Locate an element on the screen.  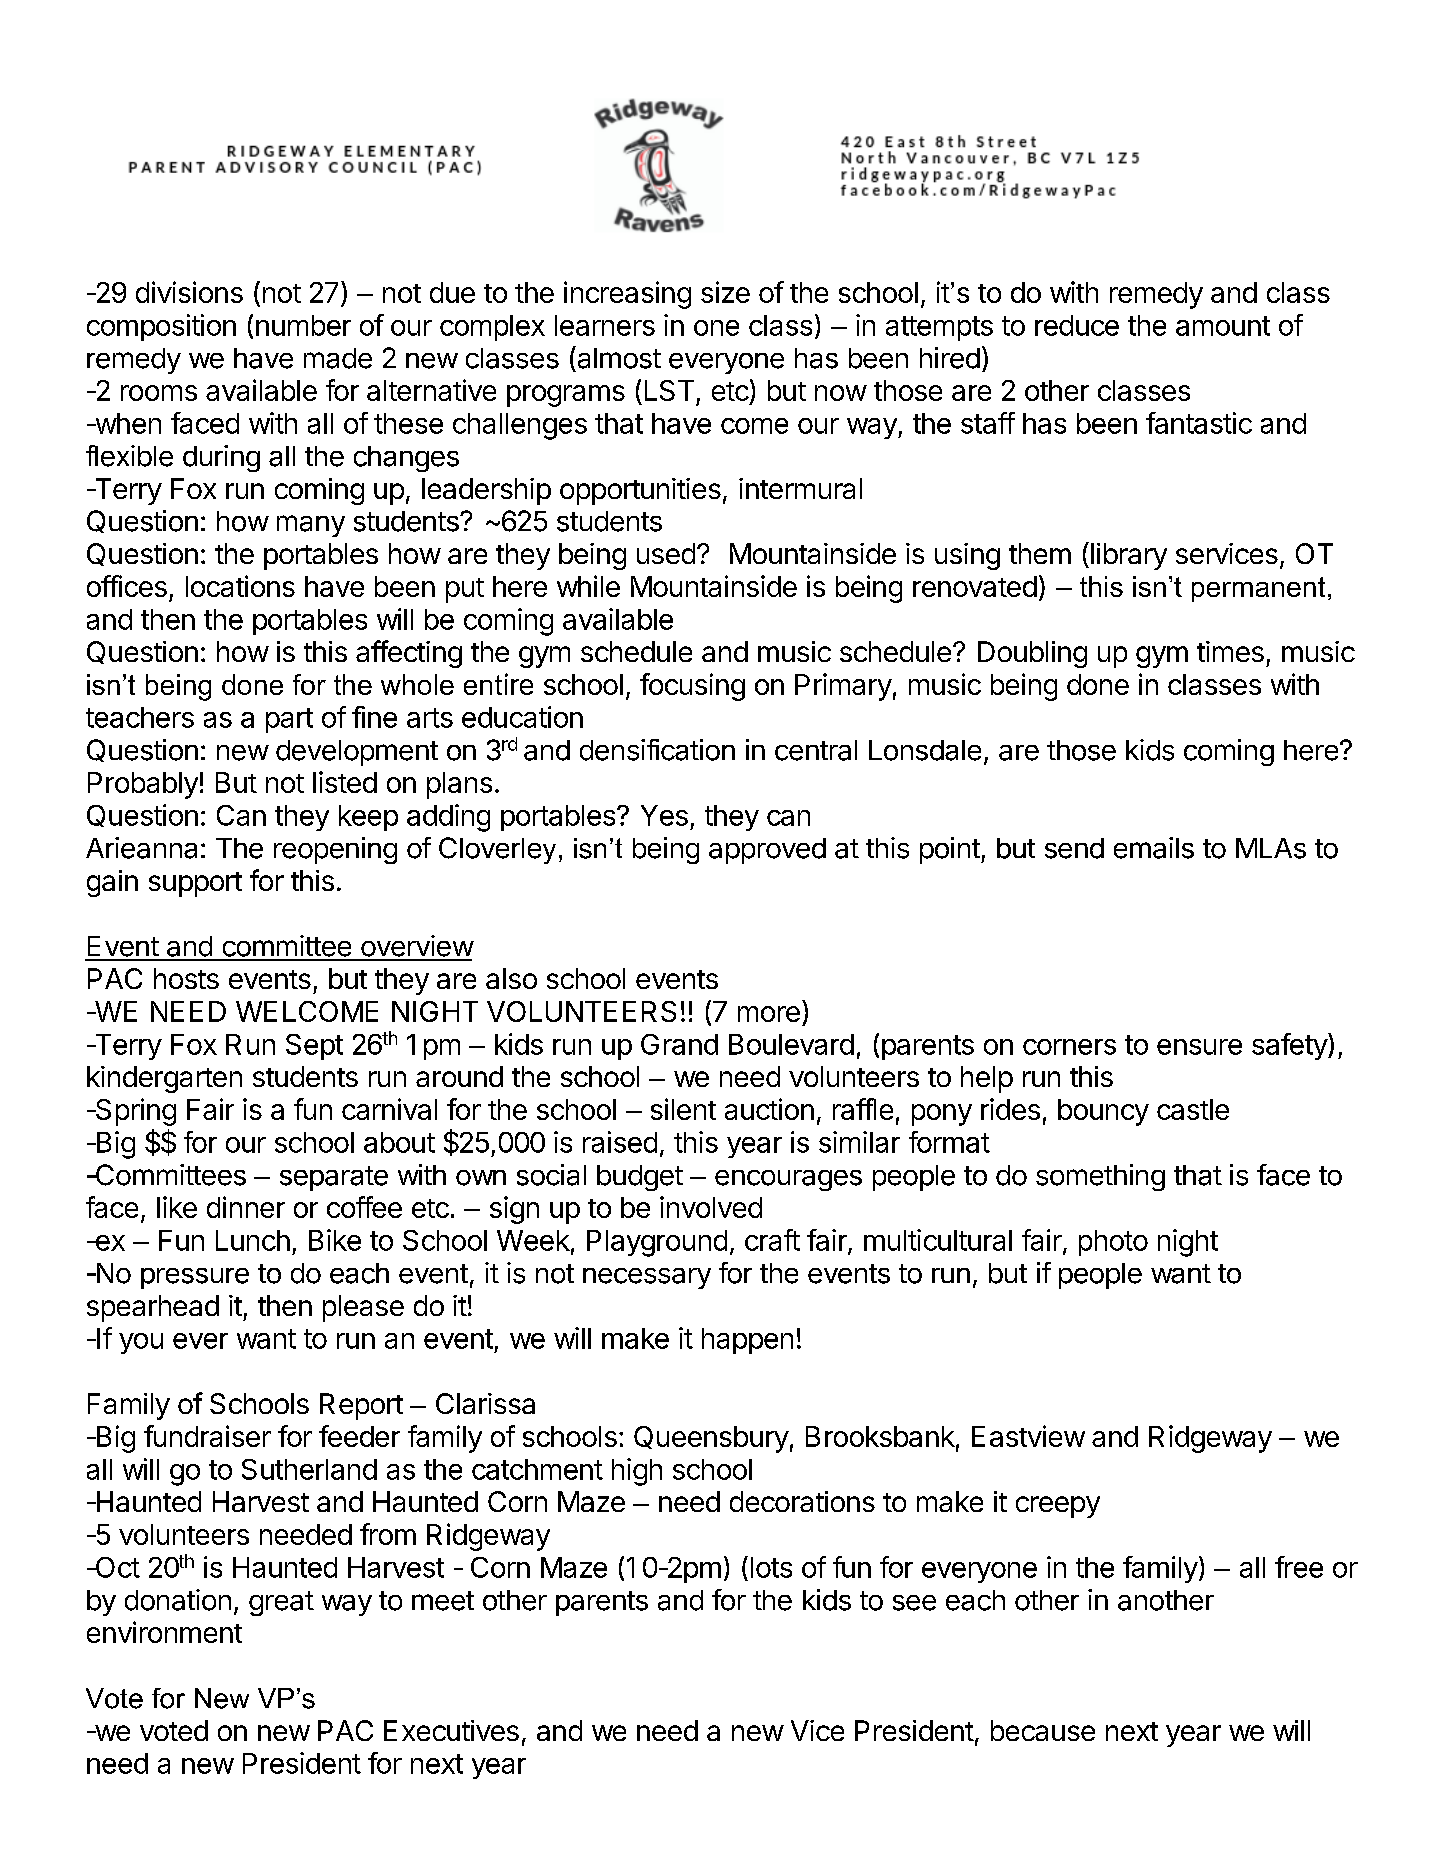
number is located at coordinates (303, 325).
